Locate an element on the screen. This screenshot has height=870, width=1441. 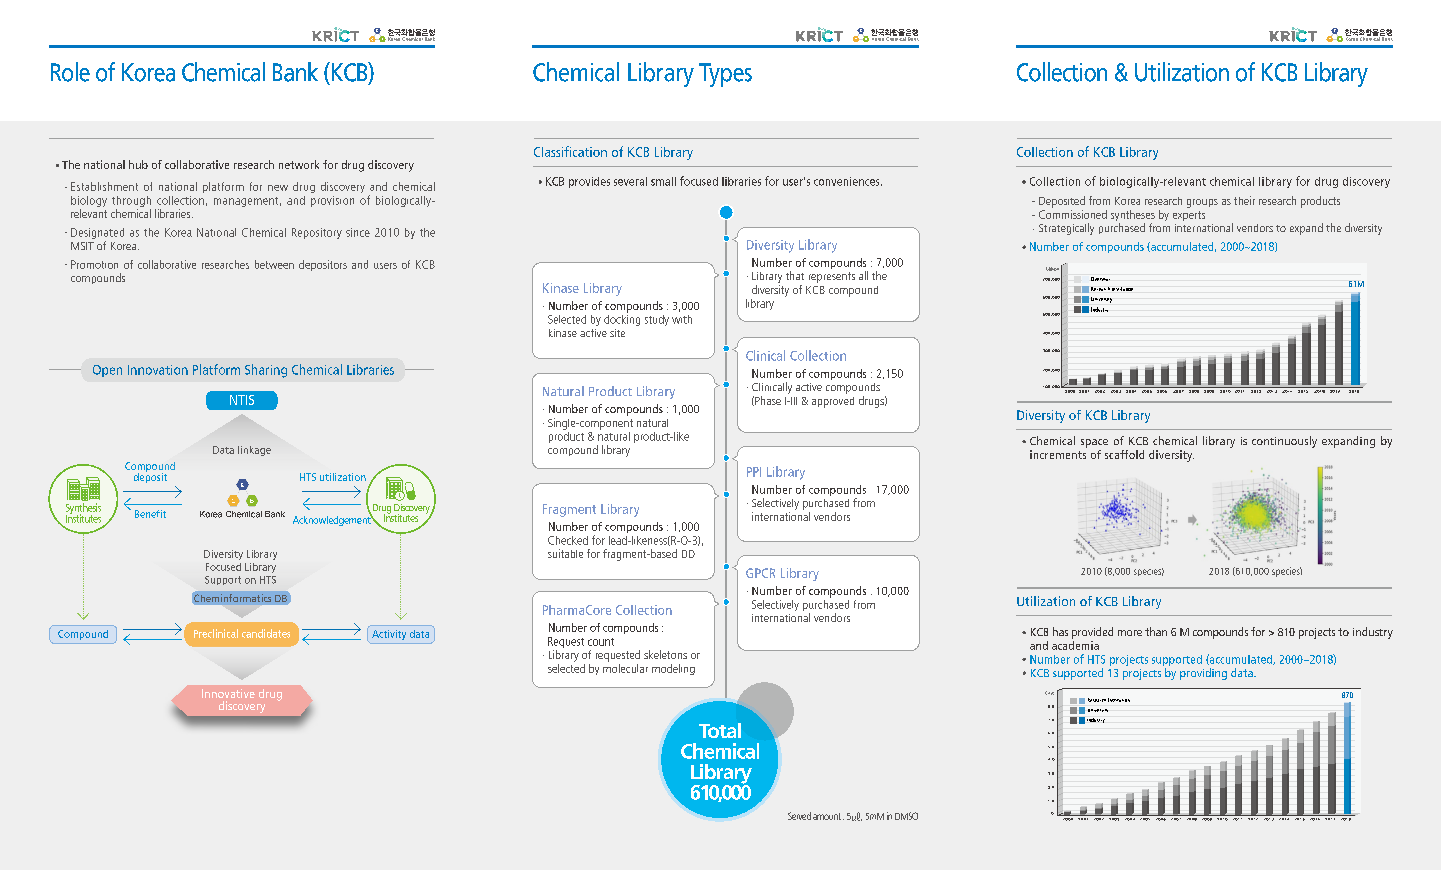
linkage is located at coordinates (254, 451).
